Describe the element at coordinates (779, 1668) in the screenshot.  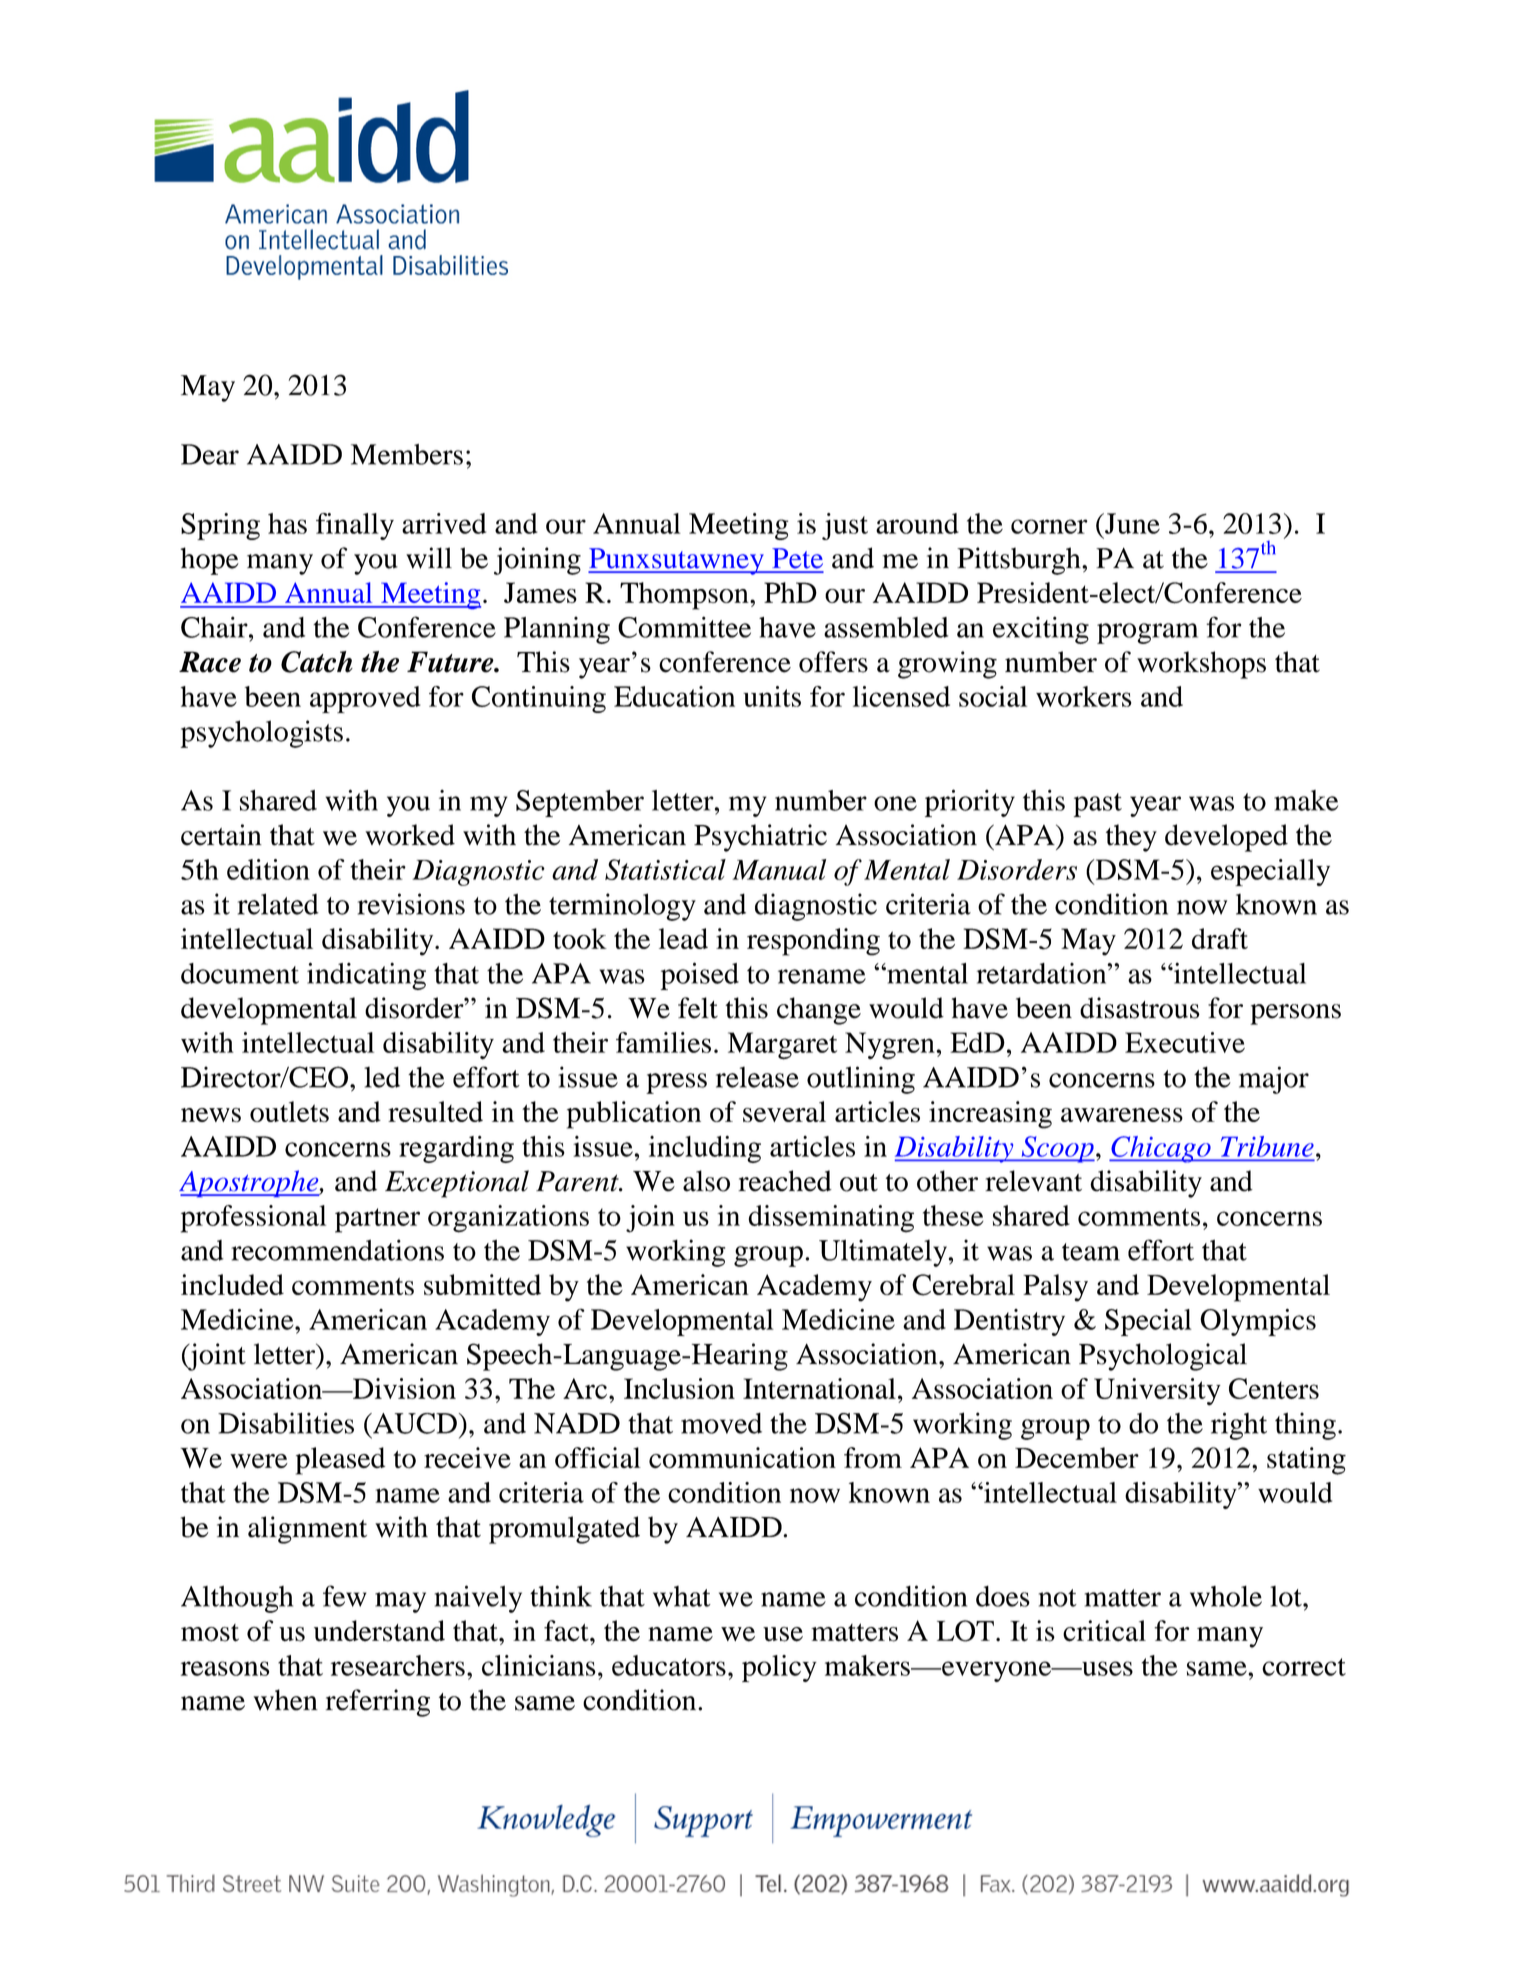
I see `policy` at that location.
